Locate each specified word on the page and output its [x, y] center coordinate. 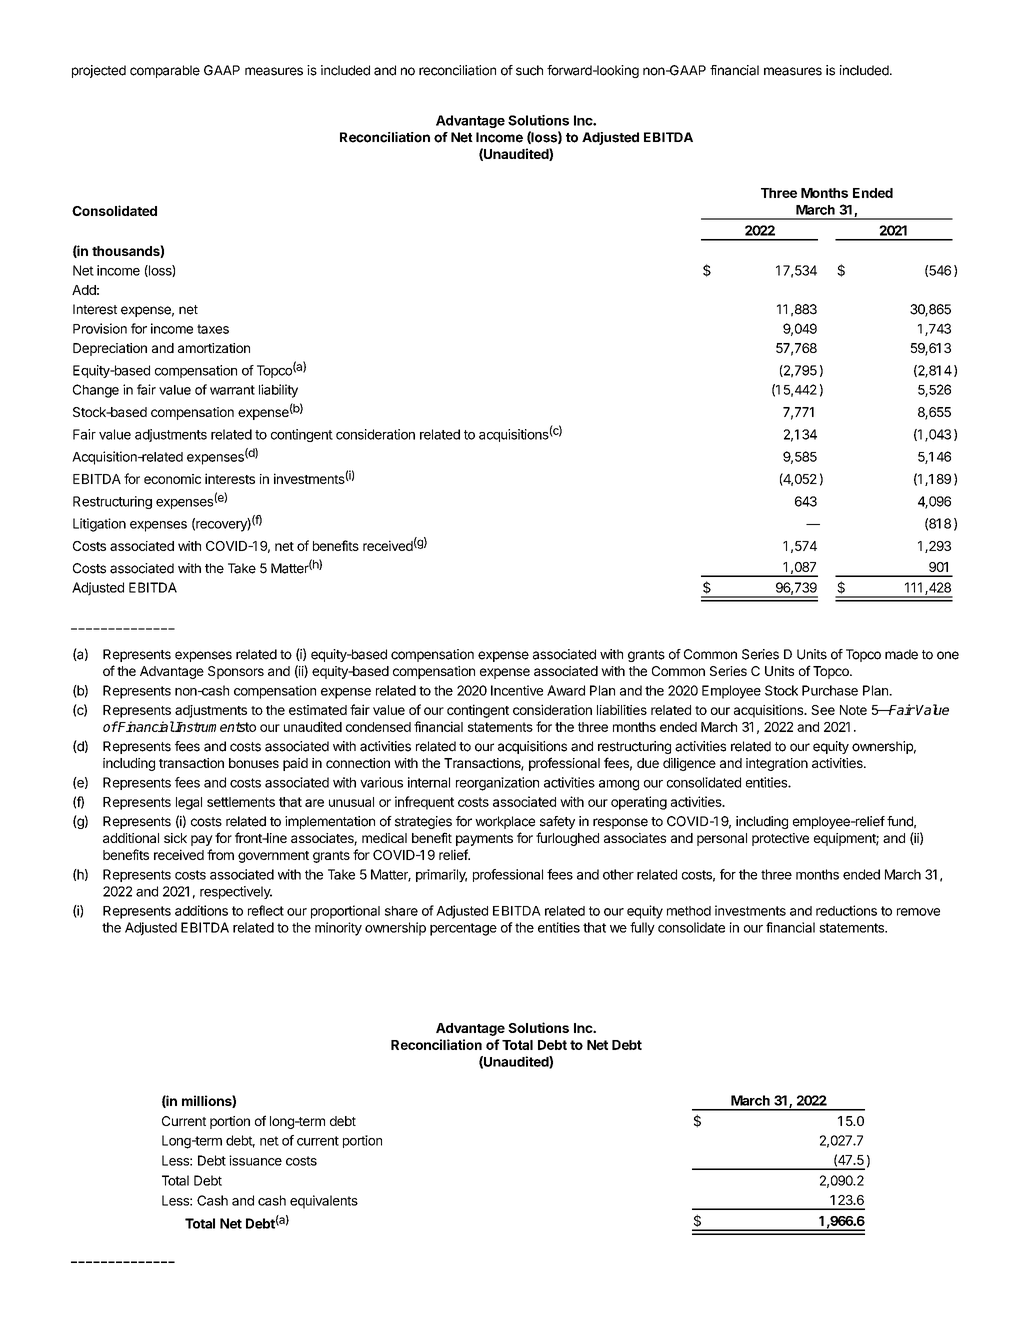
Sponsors [236, 672]
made [901, 654]
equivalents [324, 1202]
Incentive [517, 690]
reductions [846, 910]
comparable [165, 71]
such [529, 70]
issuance [255, 1160]
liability [278, 391]
